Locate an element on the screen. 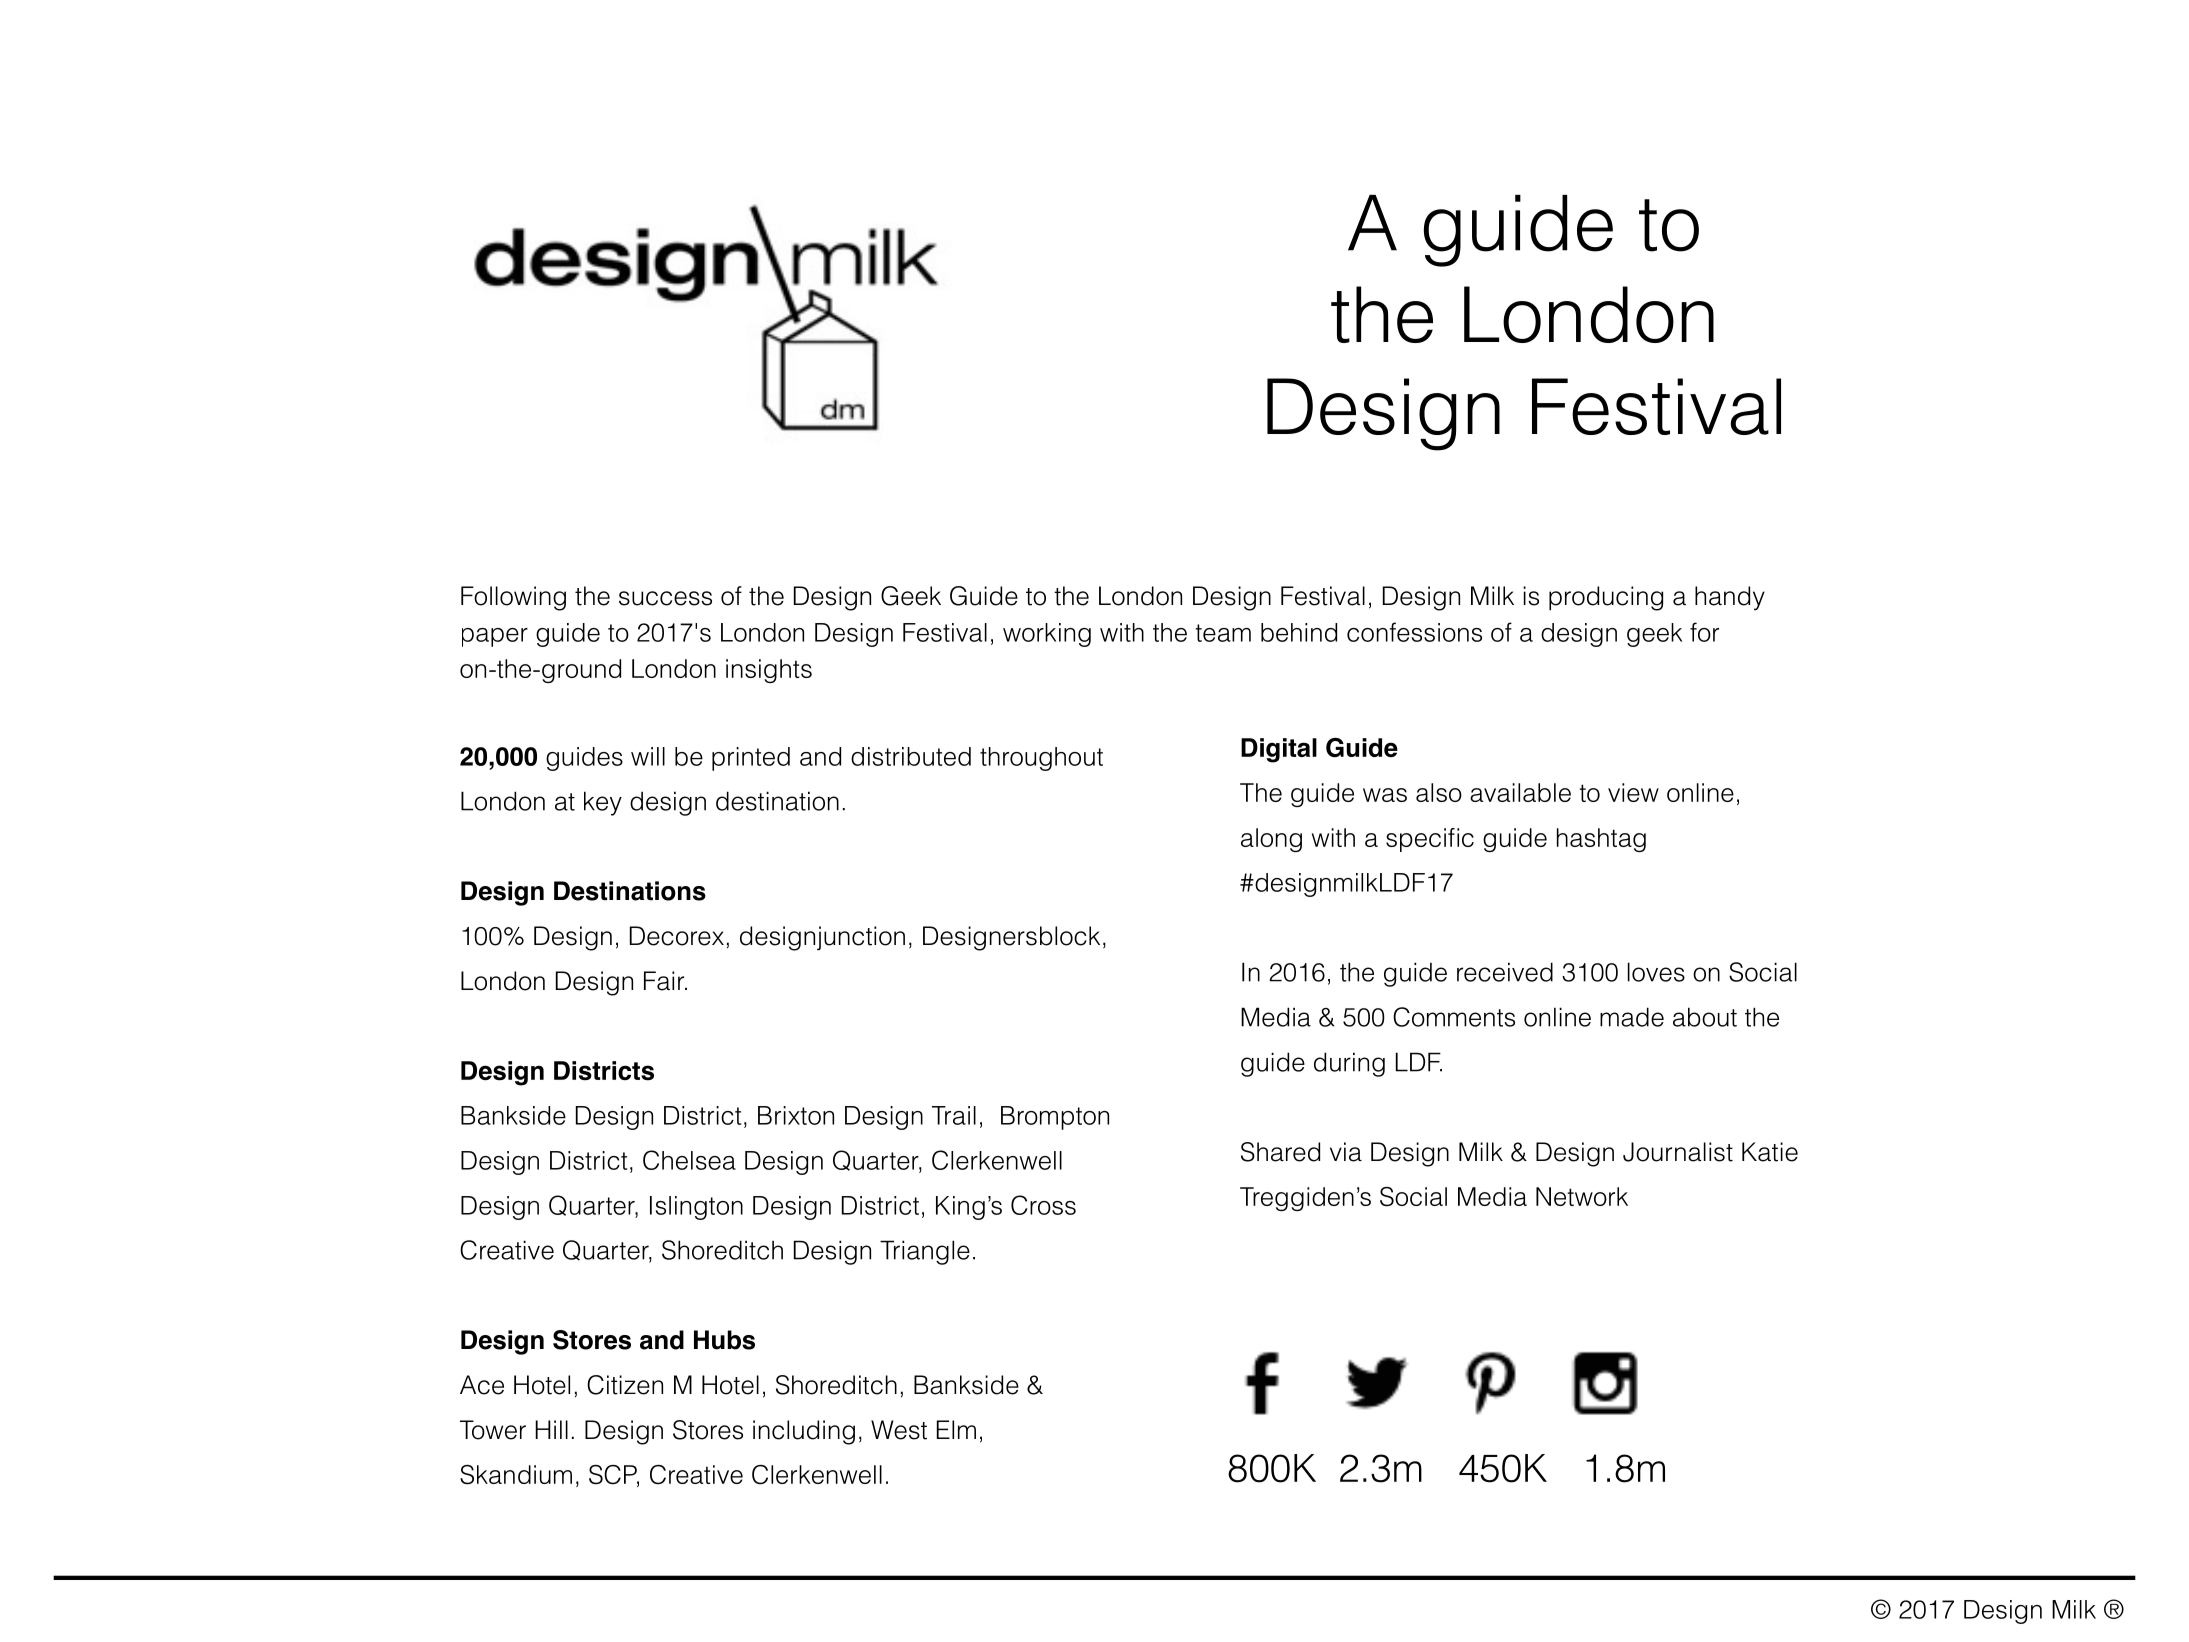  producing is located at coordinates (1606, 598).
